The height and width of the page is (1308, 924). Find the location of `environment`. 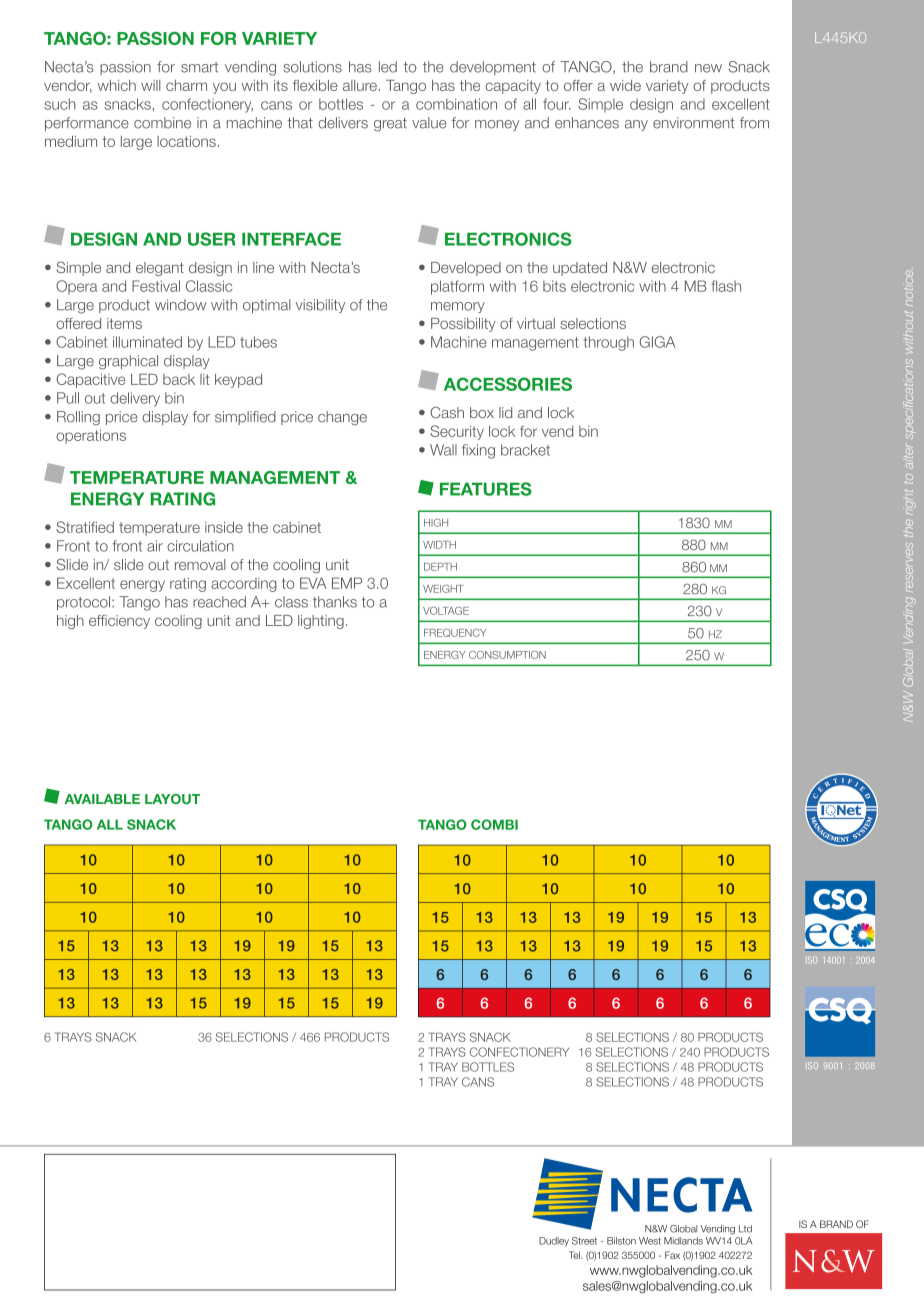

environment is located at coordinates (694, 123).
